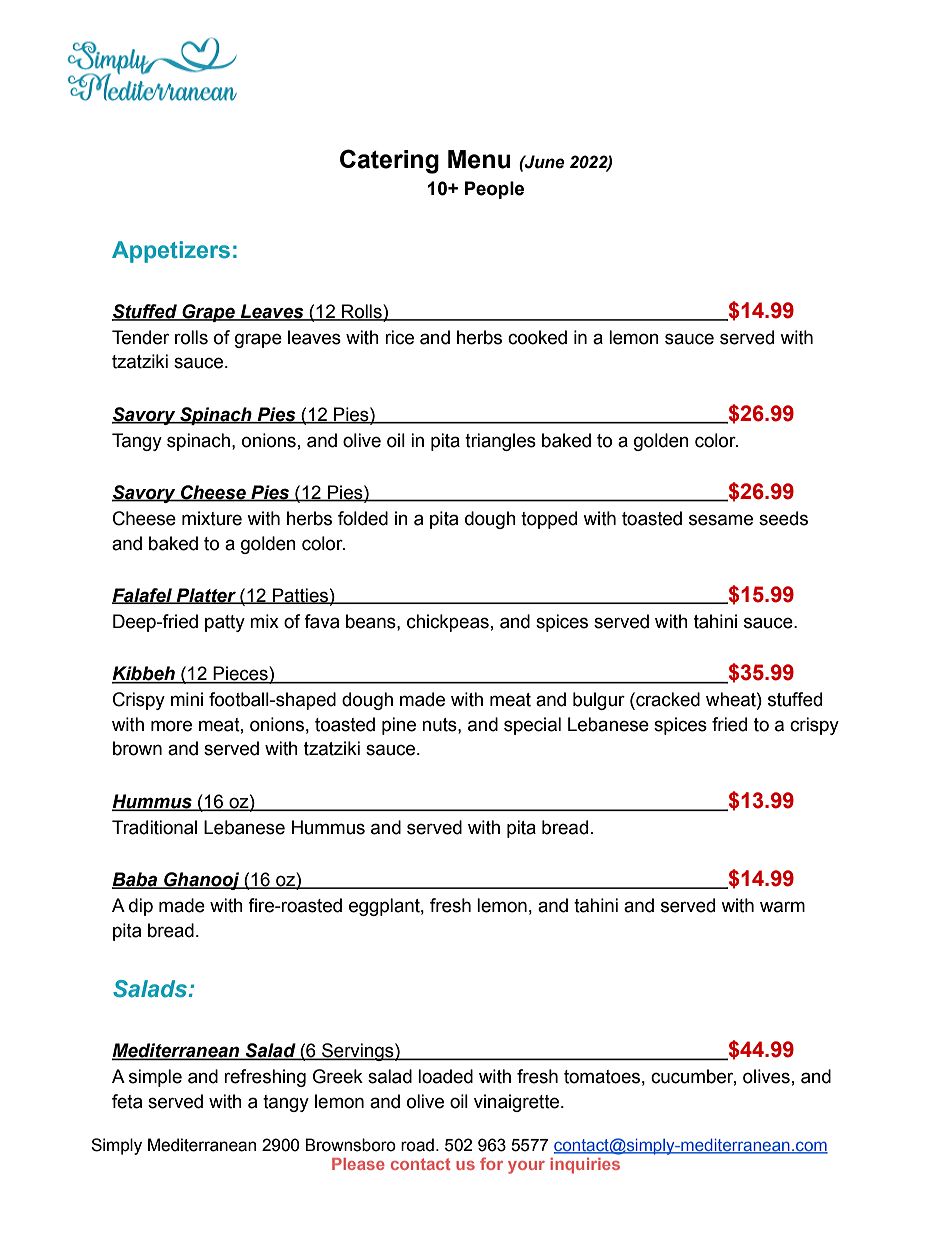  What do you see at coordinates (127, 1101) in the page?
I see `feta` at bounding box center [127, 1101].
